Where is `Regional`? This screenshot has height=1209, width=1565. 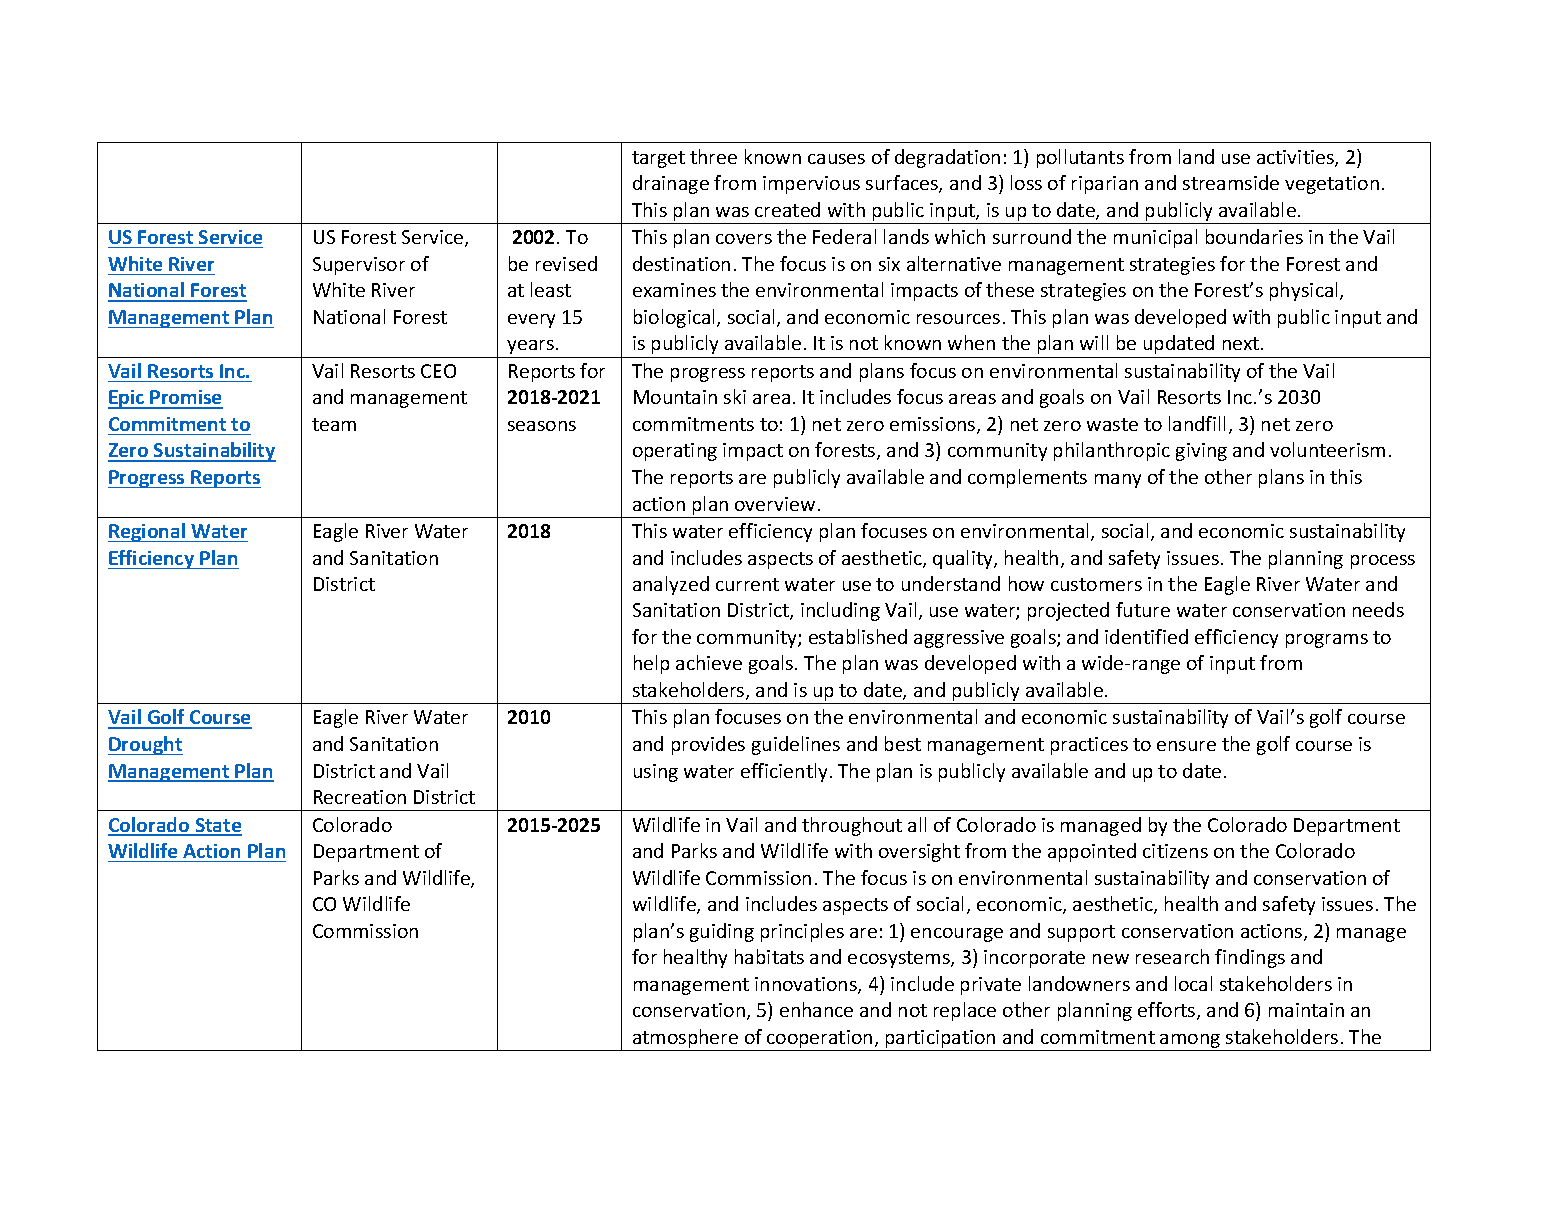
Regional is located at coordinates (148, 532).
